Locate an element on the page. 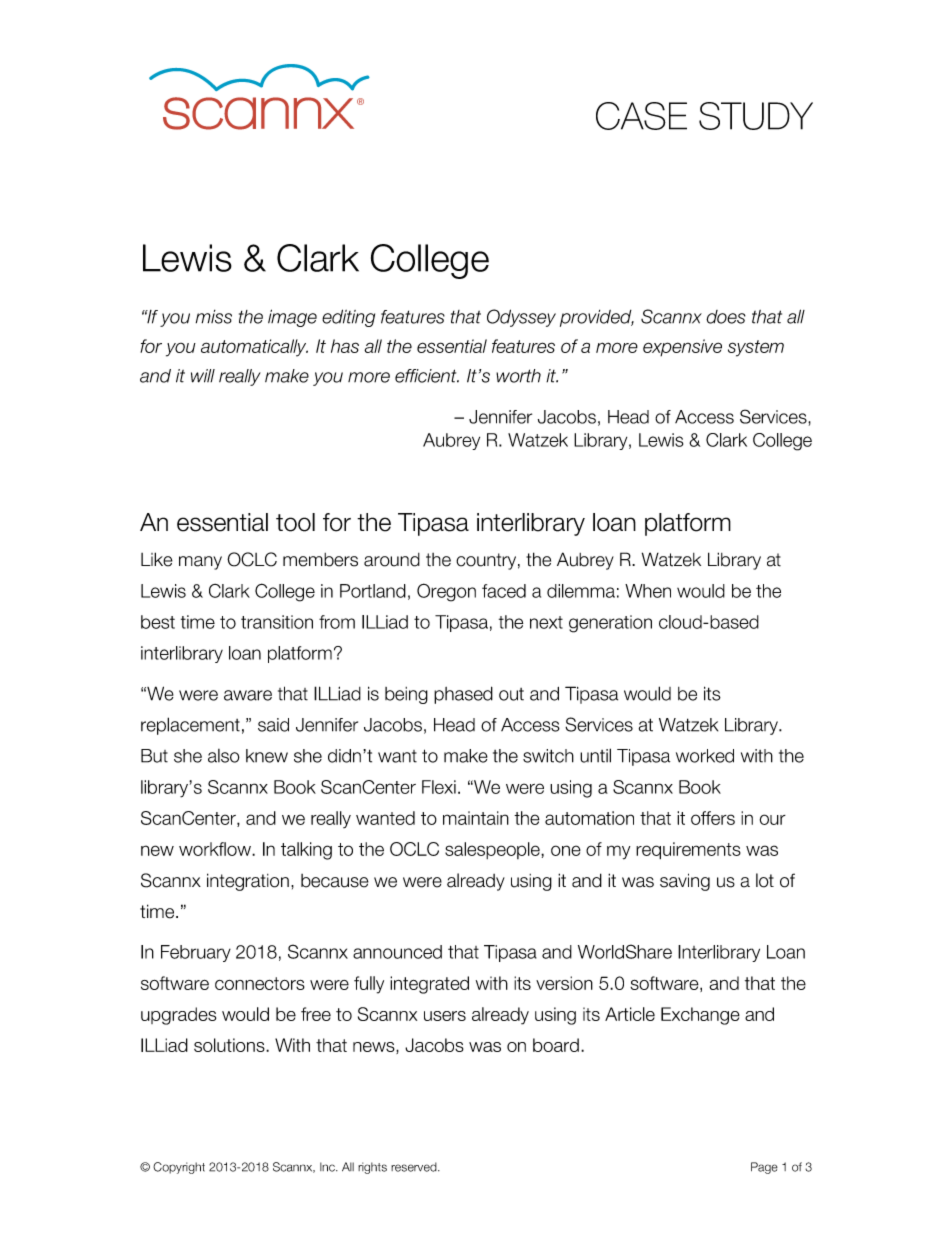 The width and height of the page is (952, 1233). integration is located at coordinates (248, 882).
